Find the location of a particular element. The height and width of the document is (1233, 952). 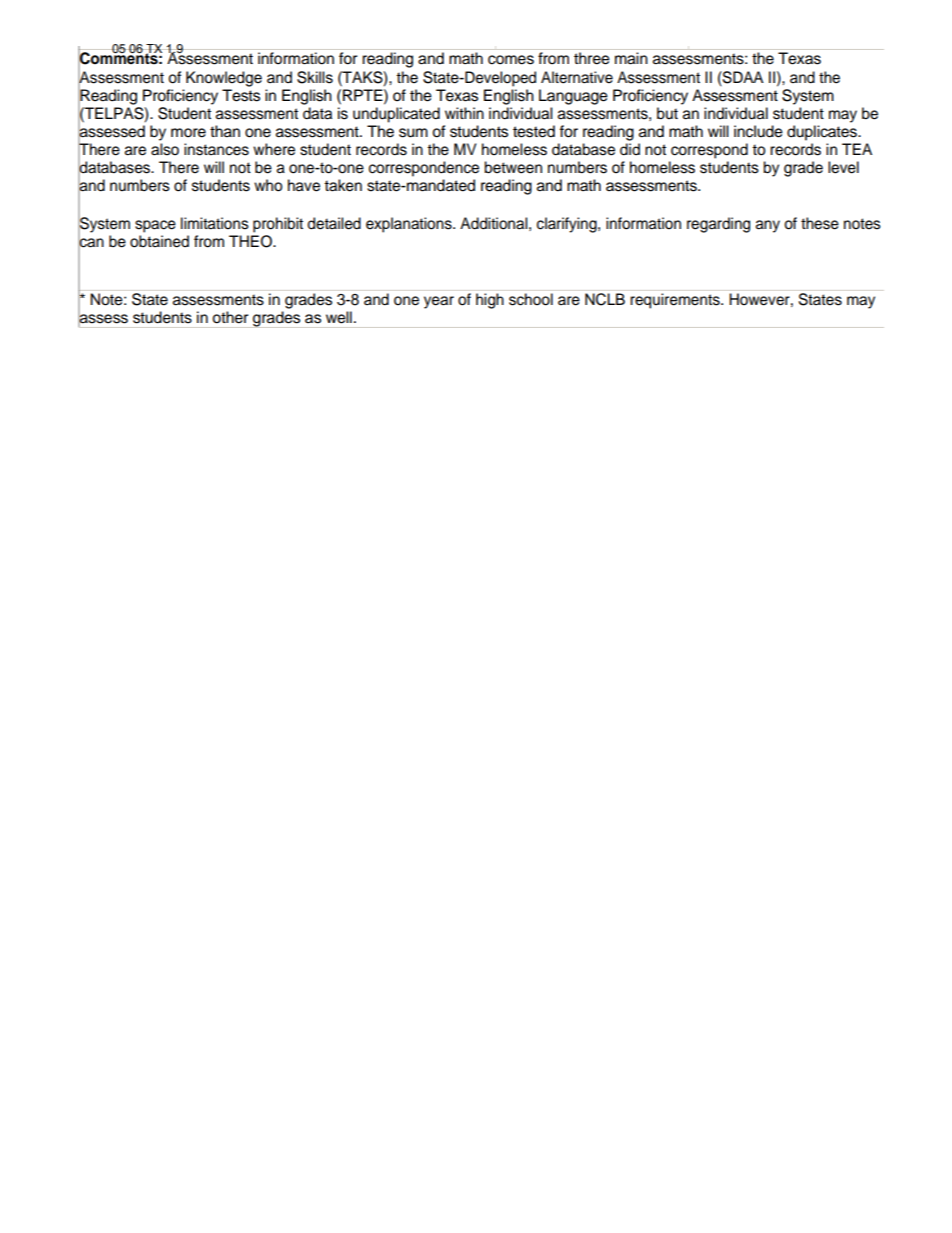

tested is located at coordinates (534, 131).
